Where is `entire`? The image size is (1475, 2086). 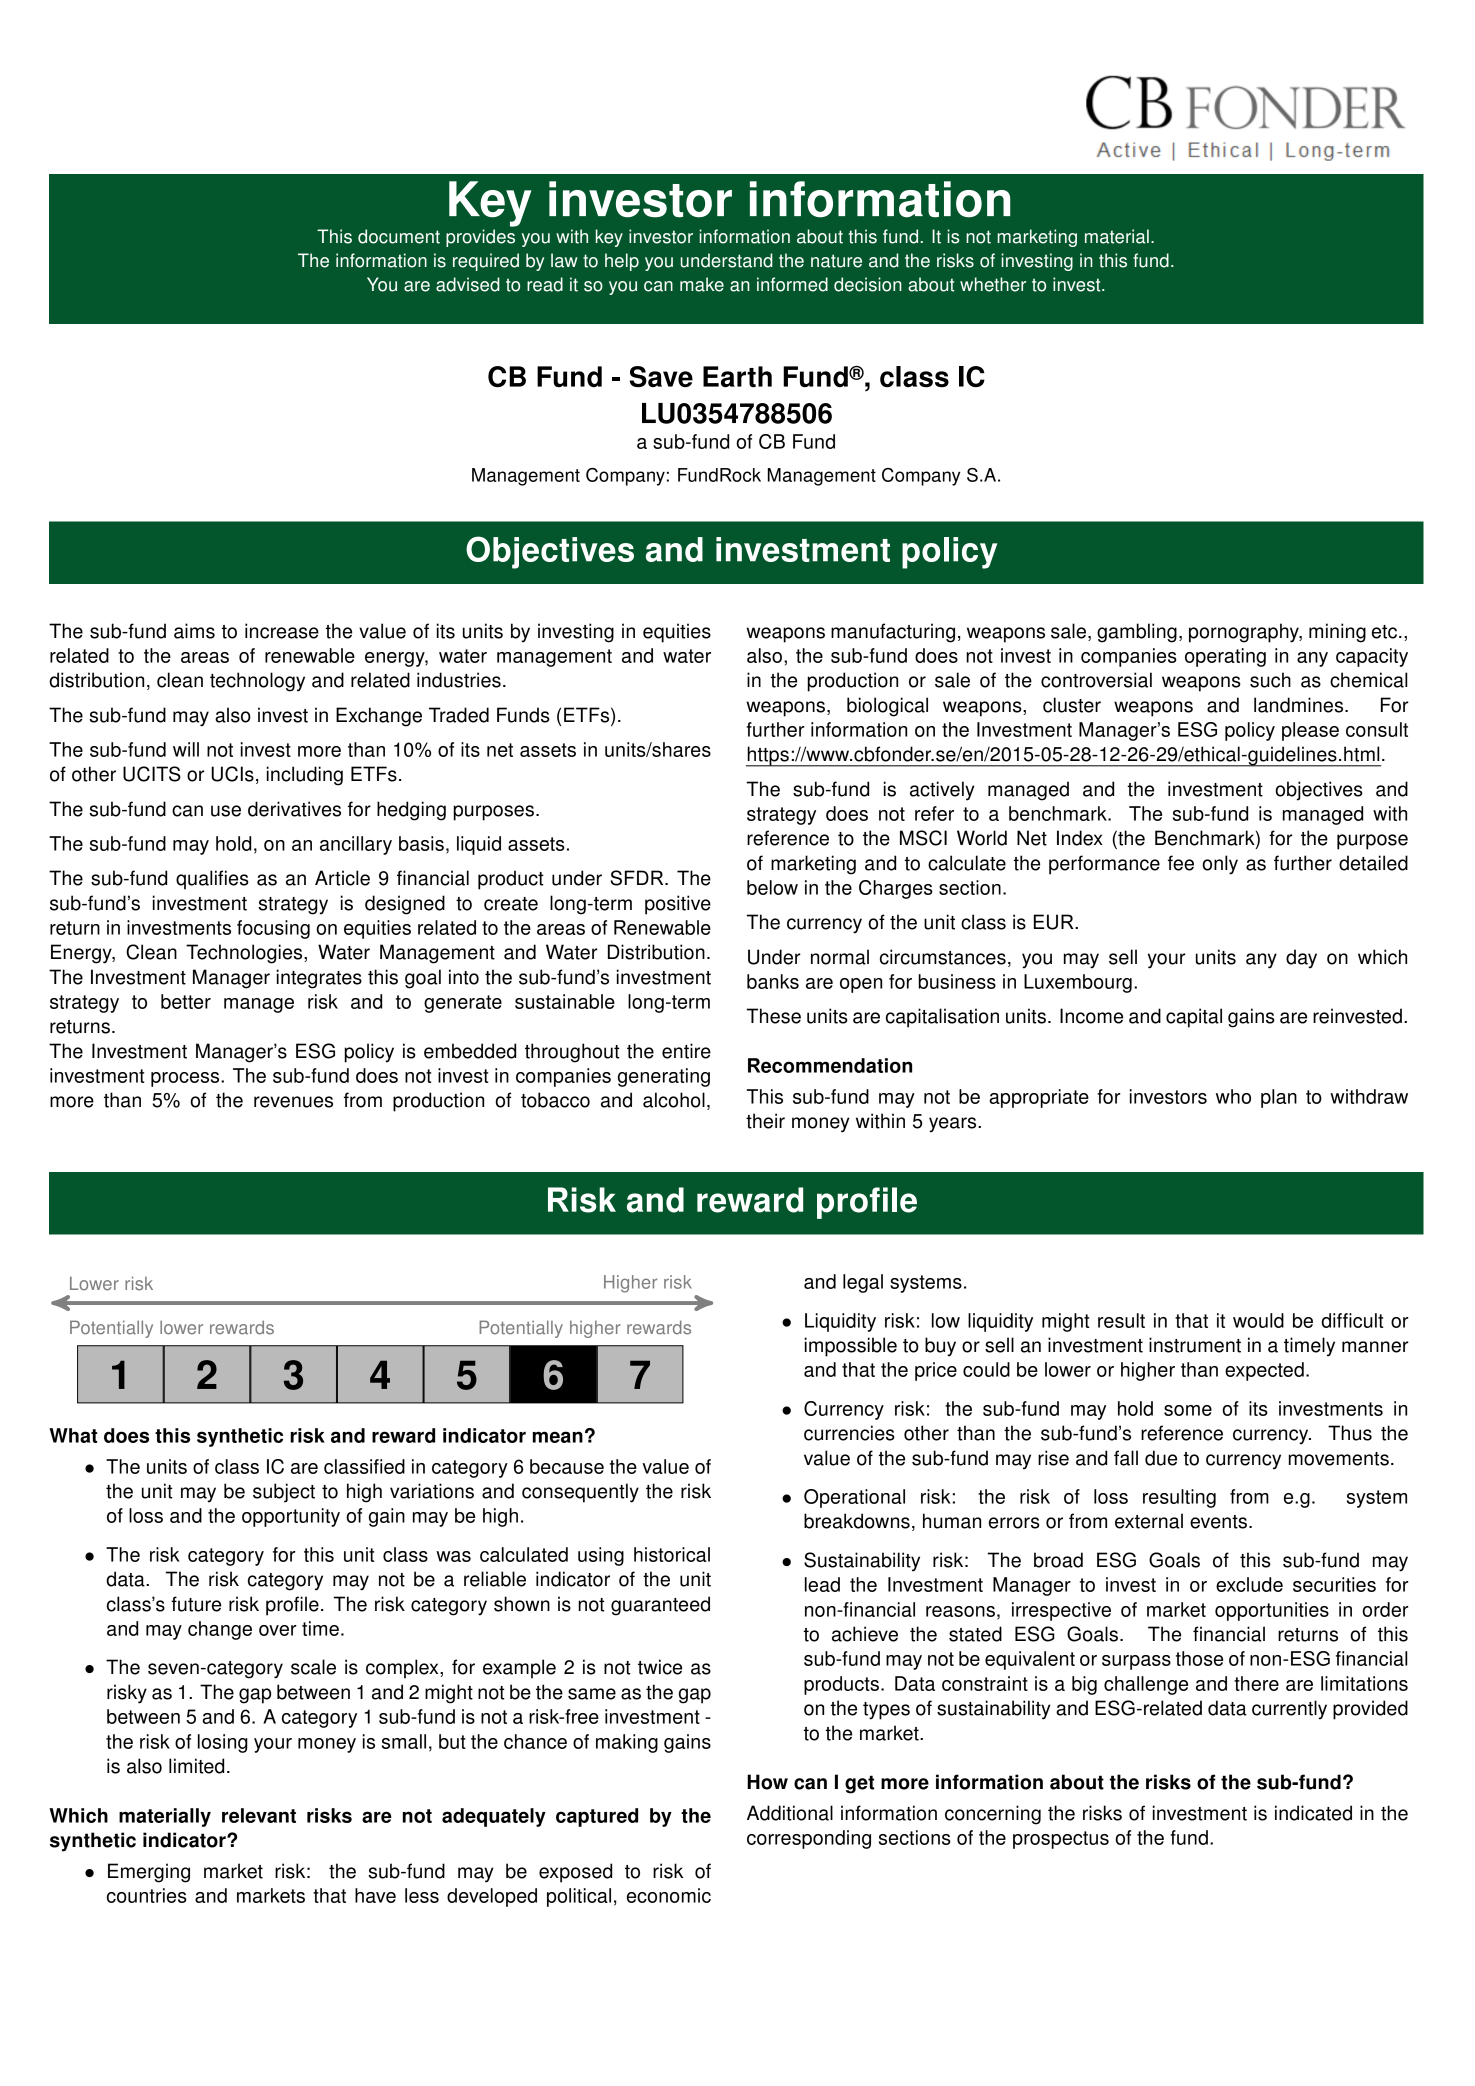 entire is located at coordinates (686, 1051).
